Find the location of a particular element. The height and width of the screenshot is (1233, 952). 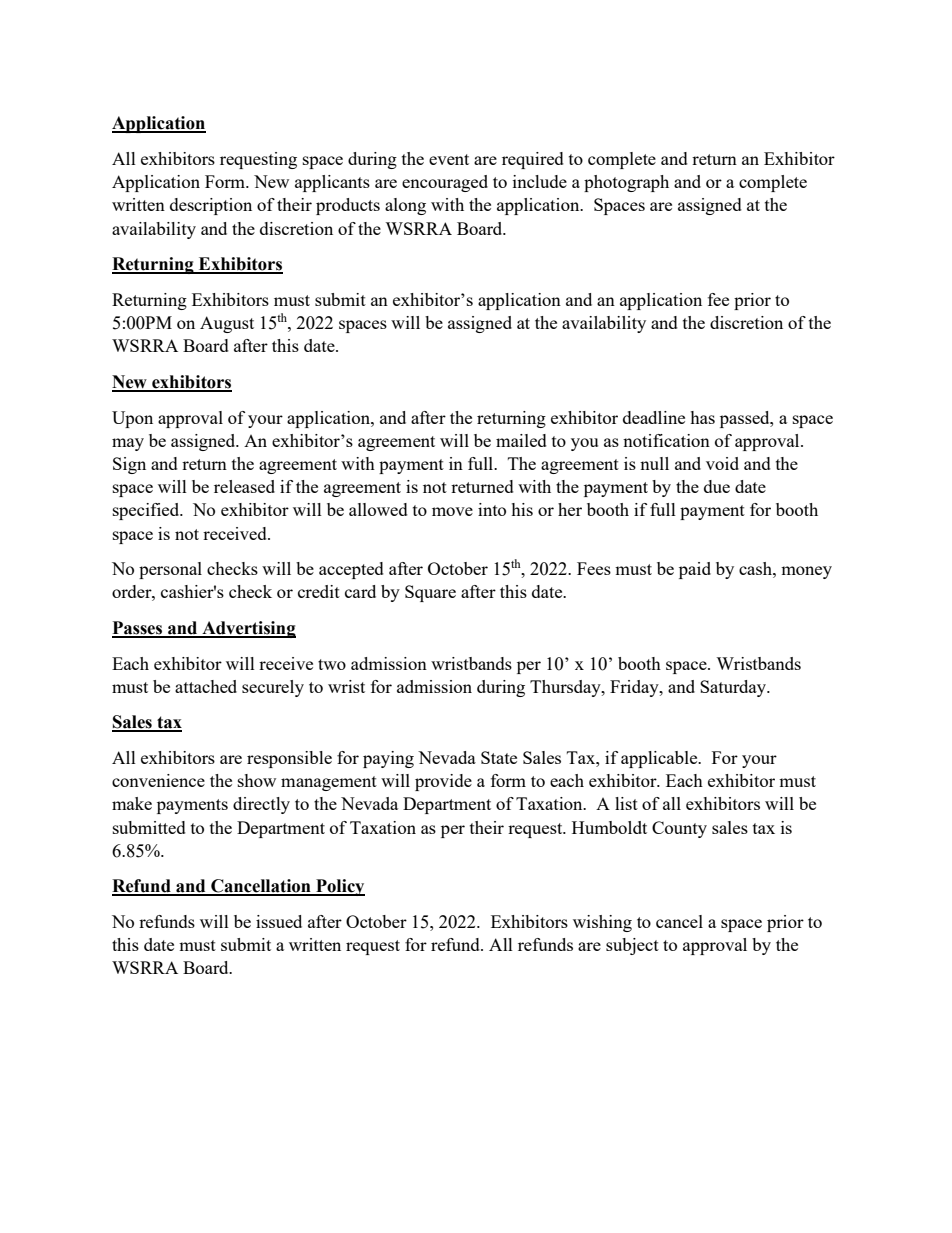

personal is located at coordinates (170, 570).
